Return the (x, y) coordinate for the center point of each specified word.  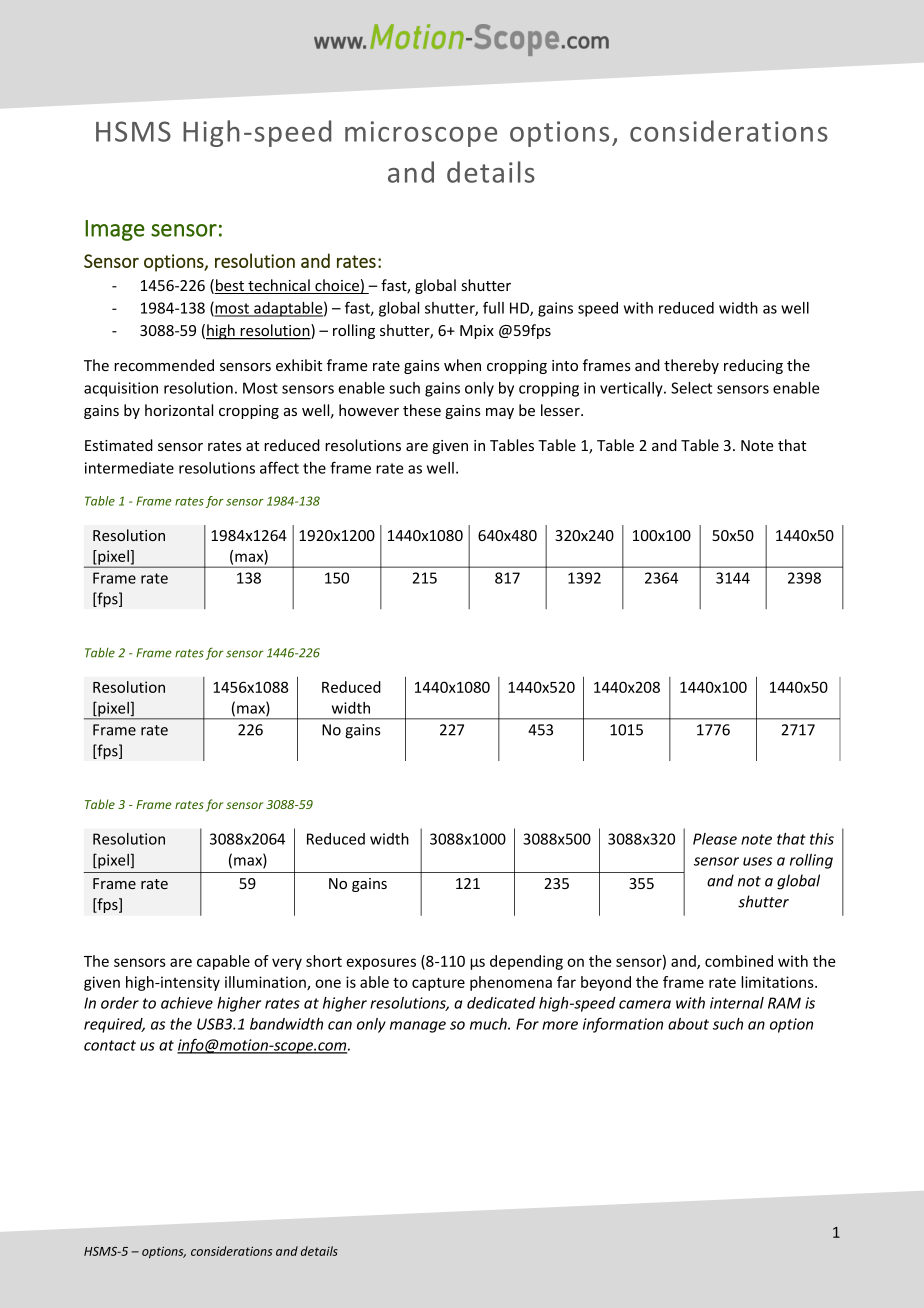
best (230, 286)
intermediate (129, 468)
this (822, 839)
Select (691, 388)
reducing (753, 366)
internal (737, 1003)
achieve (187, 1003)
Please (715, 839)
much (489, 1024)
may (500, 413)
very (287, 964)
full (493, 307)
